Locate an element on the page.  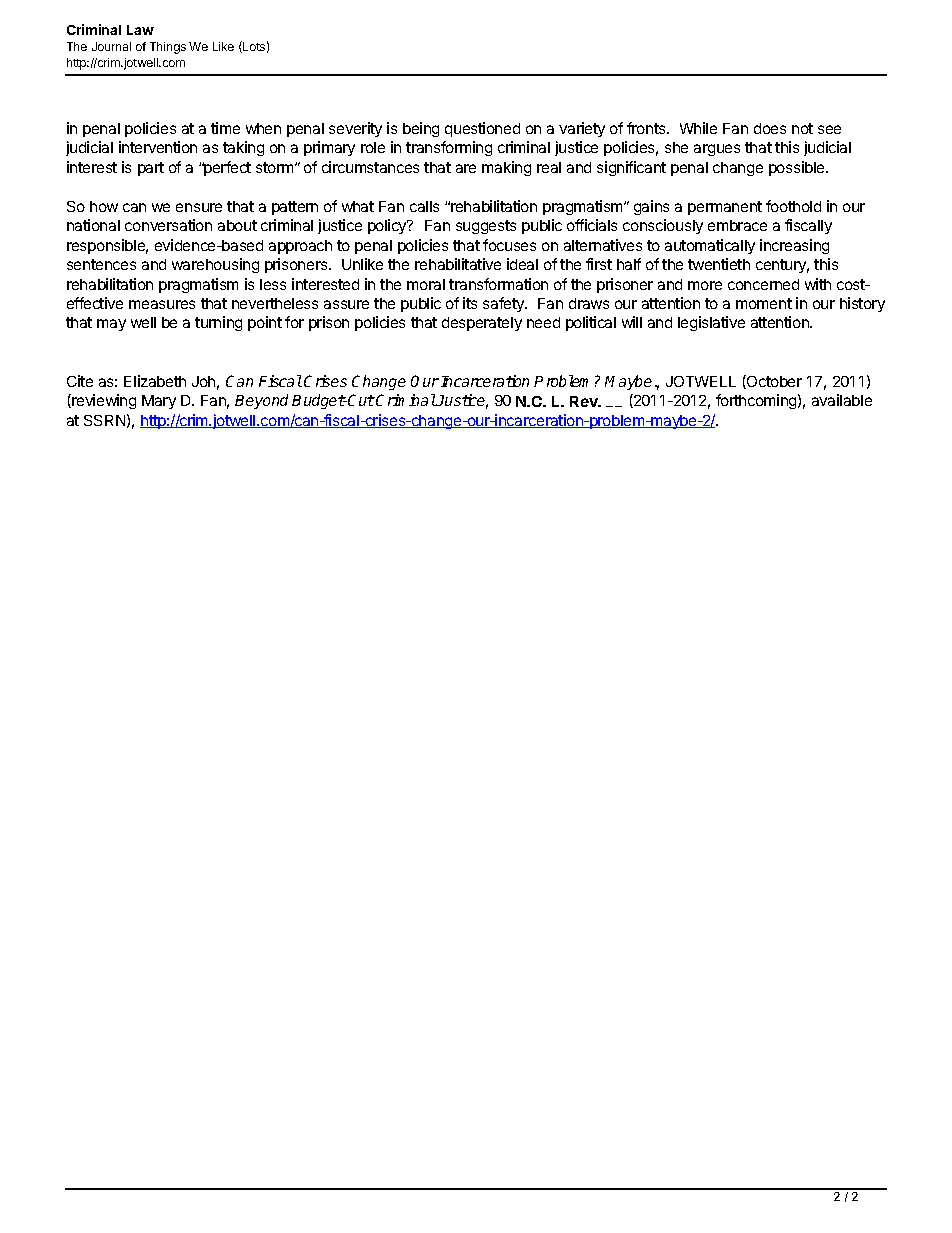
transforming is located at coordinates (449, 148).
